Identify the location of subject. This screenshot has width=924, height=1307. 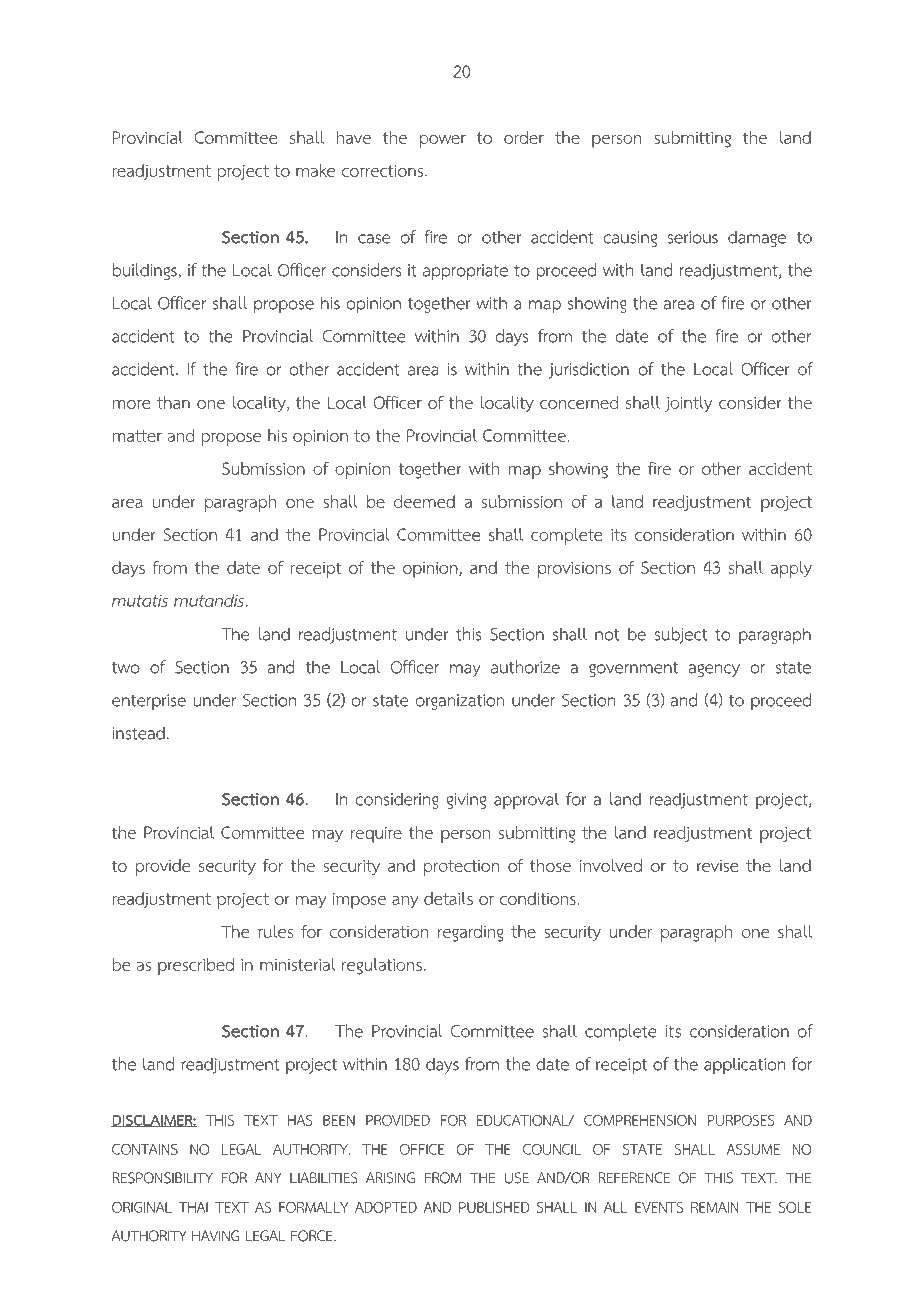
(680, 635).
